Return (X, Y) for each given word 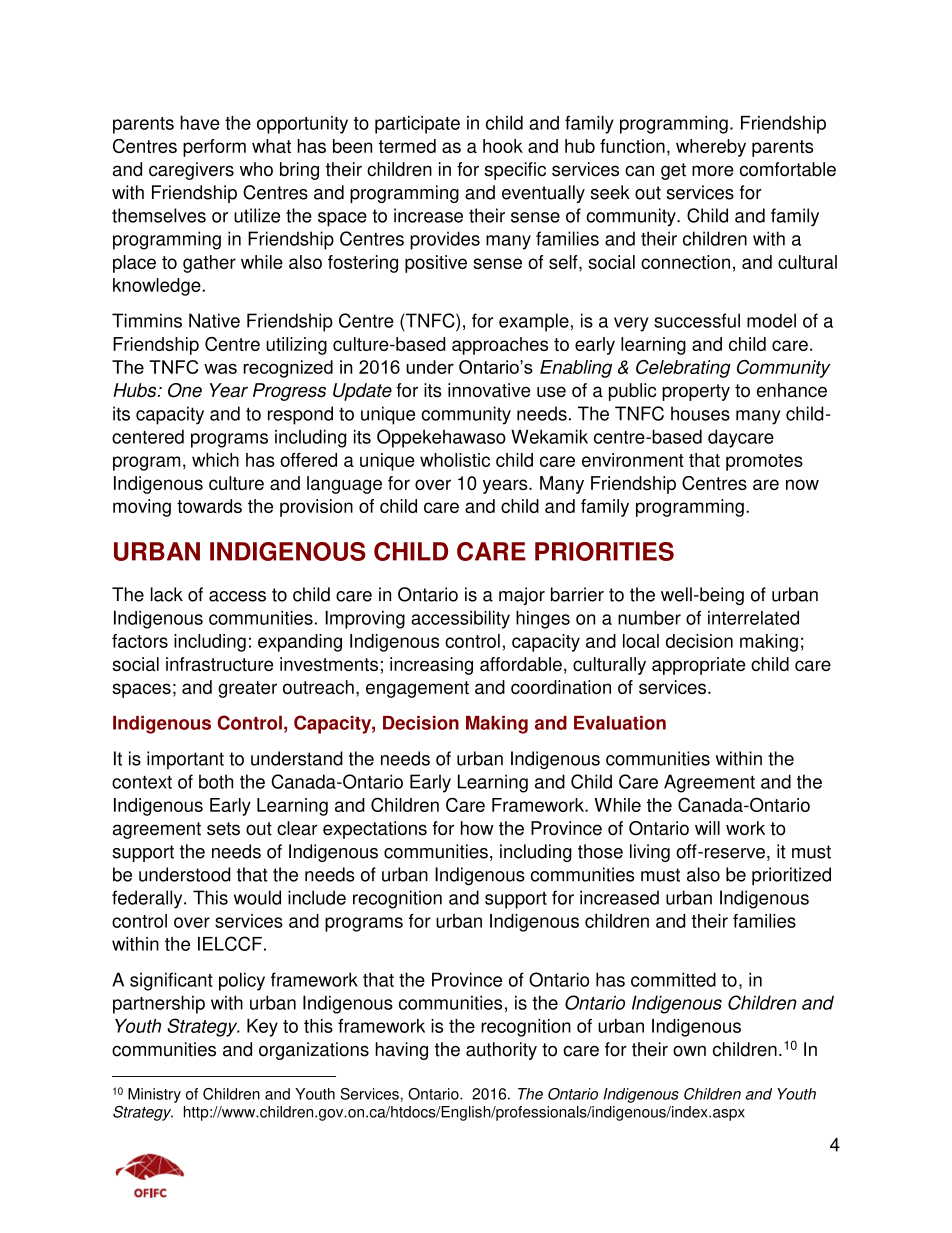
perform (214, 148)
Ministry (154, 1095)
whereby (711, 148)
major (522, 596)
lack (167, 594)
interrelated (753, 618)
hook (503, 146)
